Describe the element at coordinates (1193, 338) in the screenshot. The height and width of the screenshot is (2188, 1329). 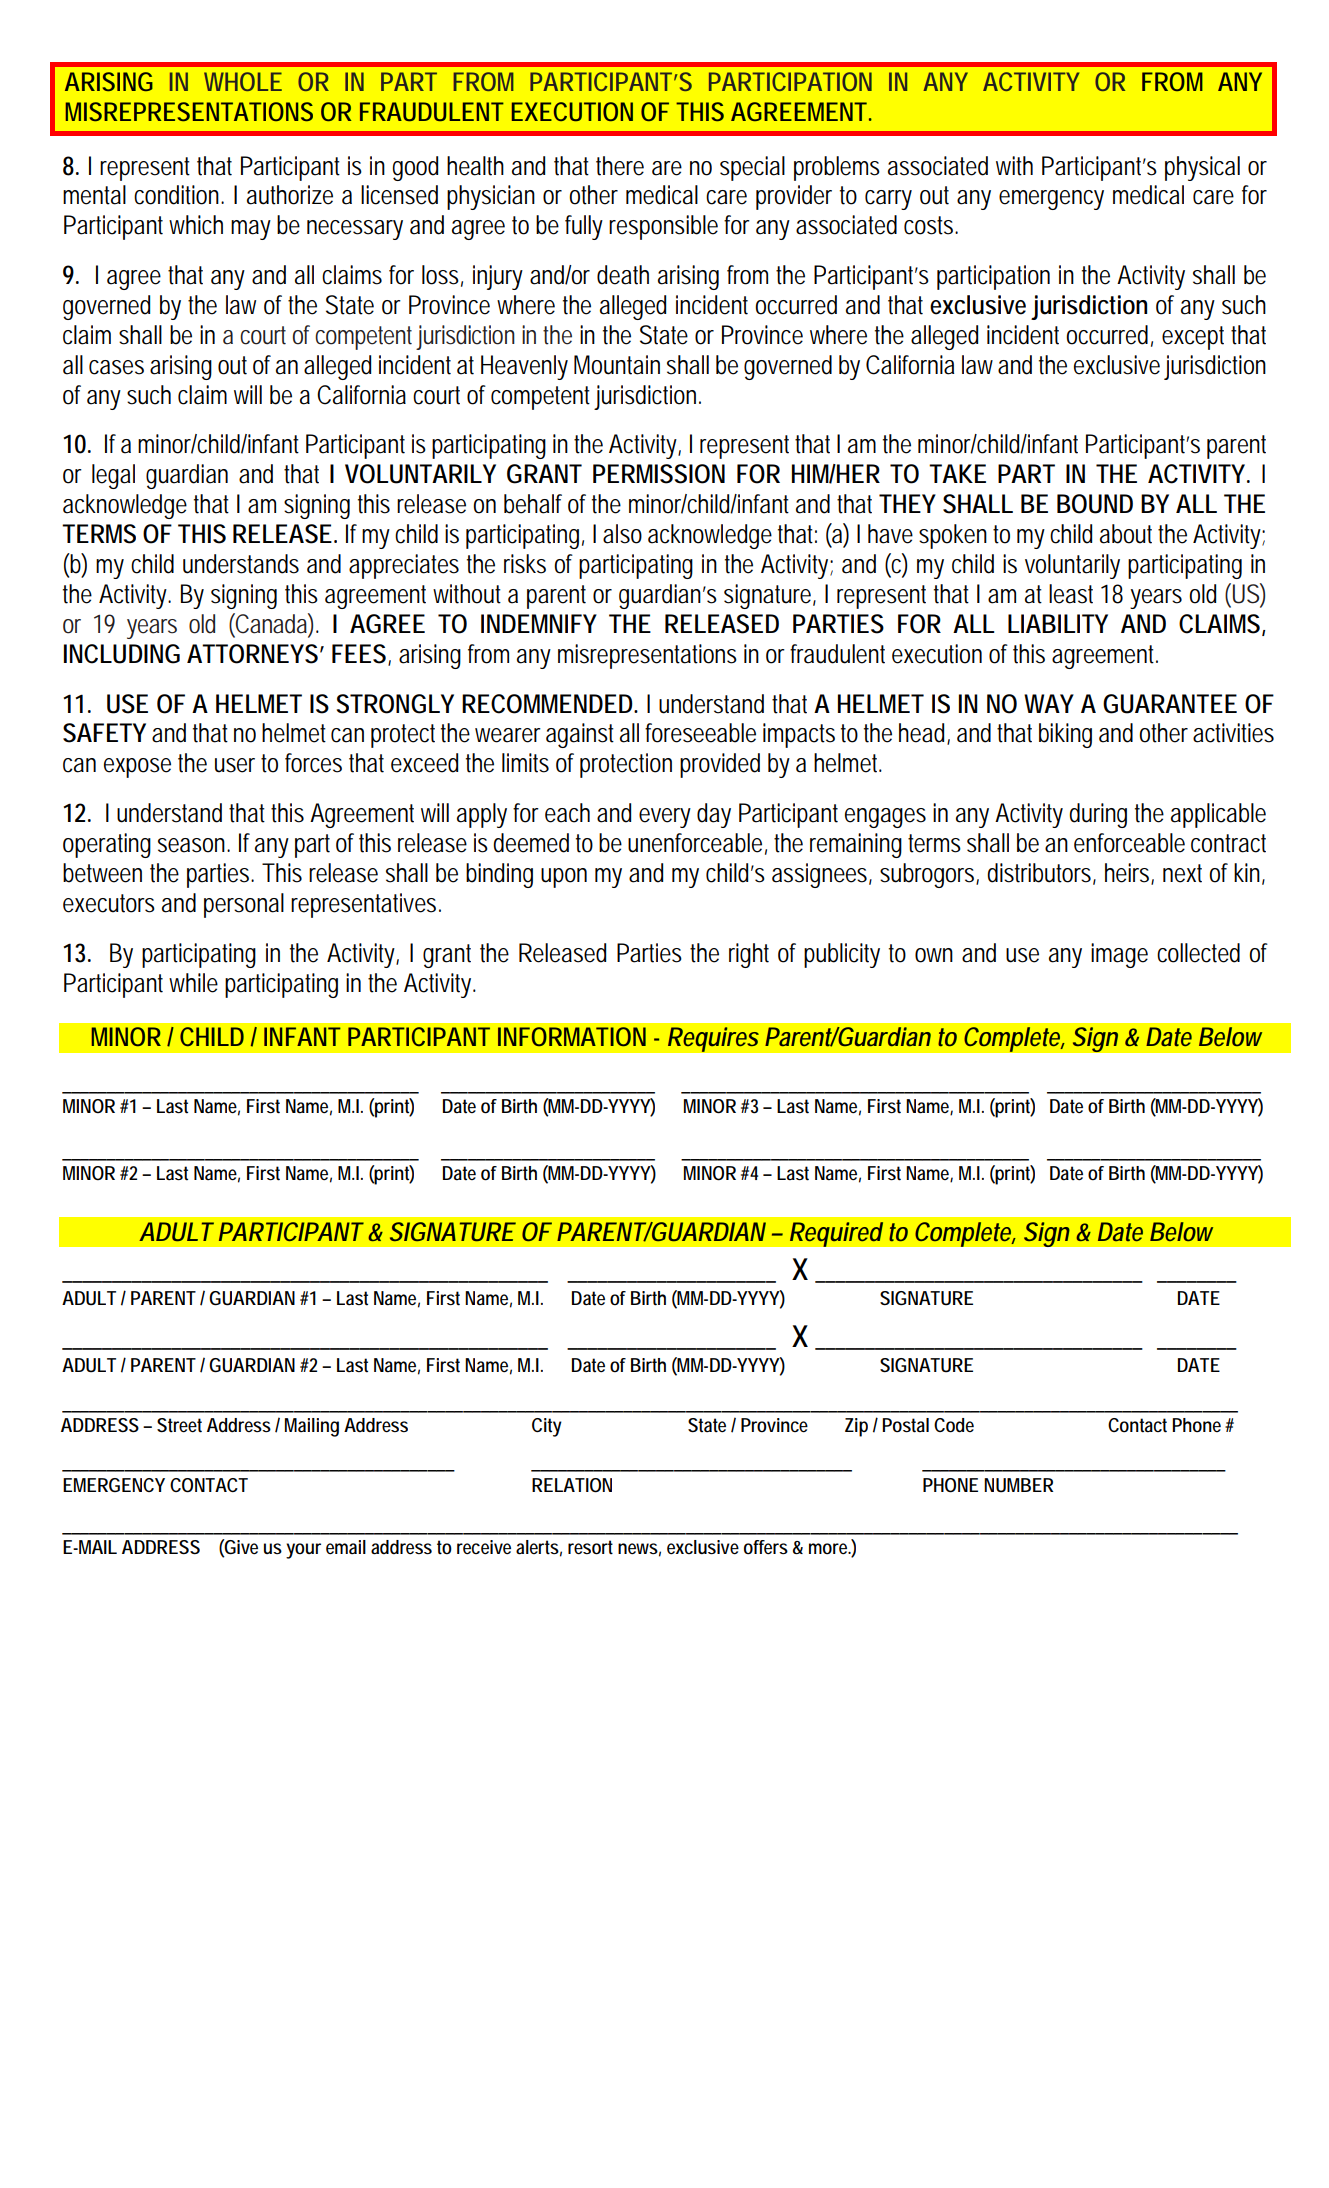
I see `except` at that location.
